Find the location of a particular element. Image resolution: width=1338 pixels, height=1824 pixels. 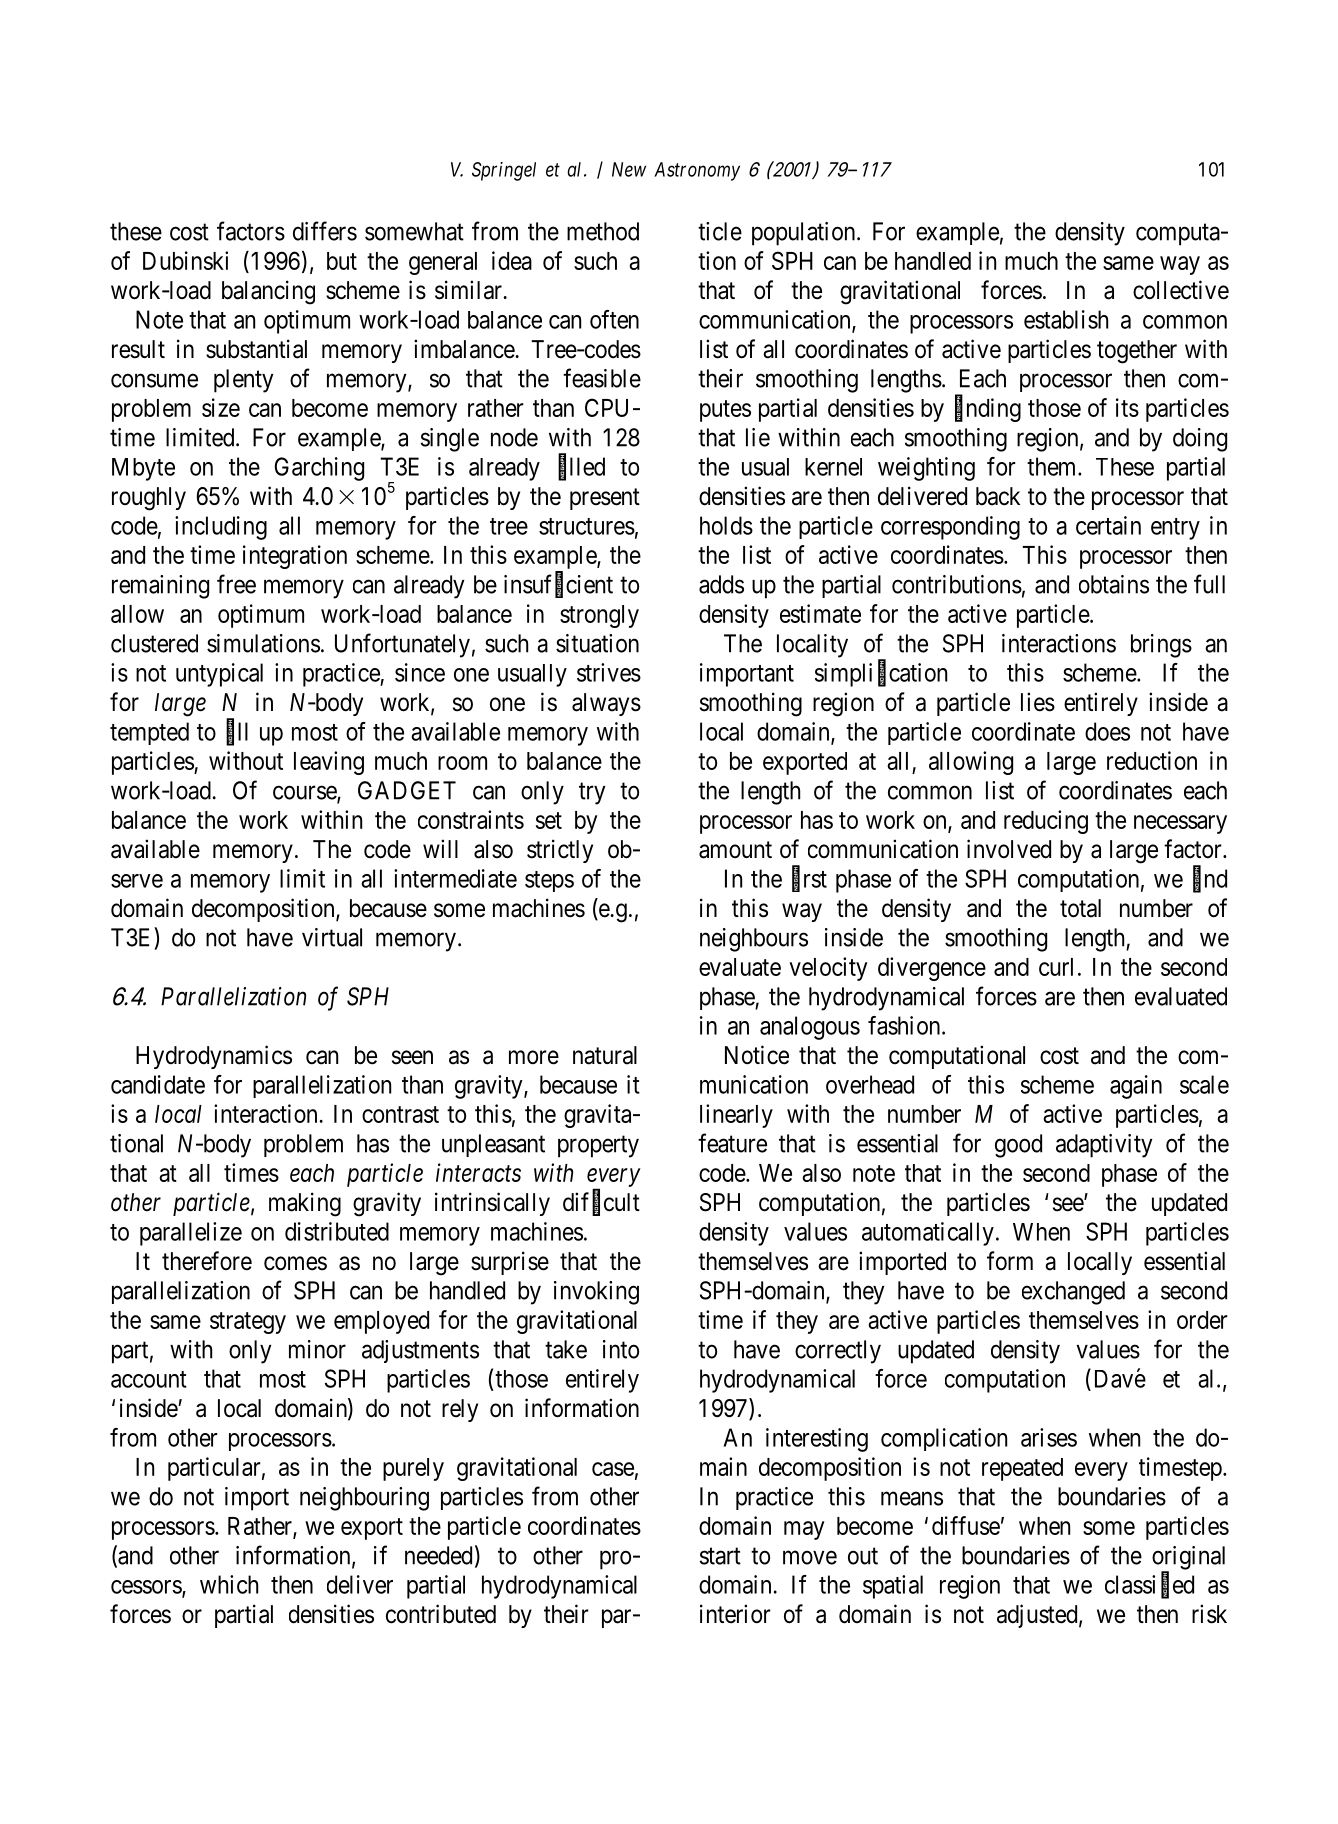

which is located at coordinates (229, 1584).
